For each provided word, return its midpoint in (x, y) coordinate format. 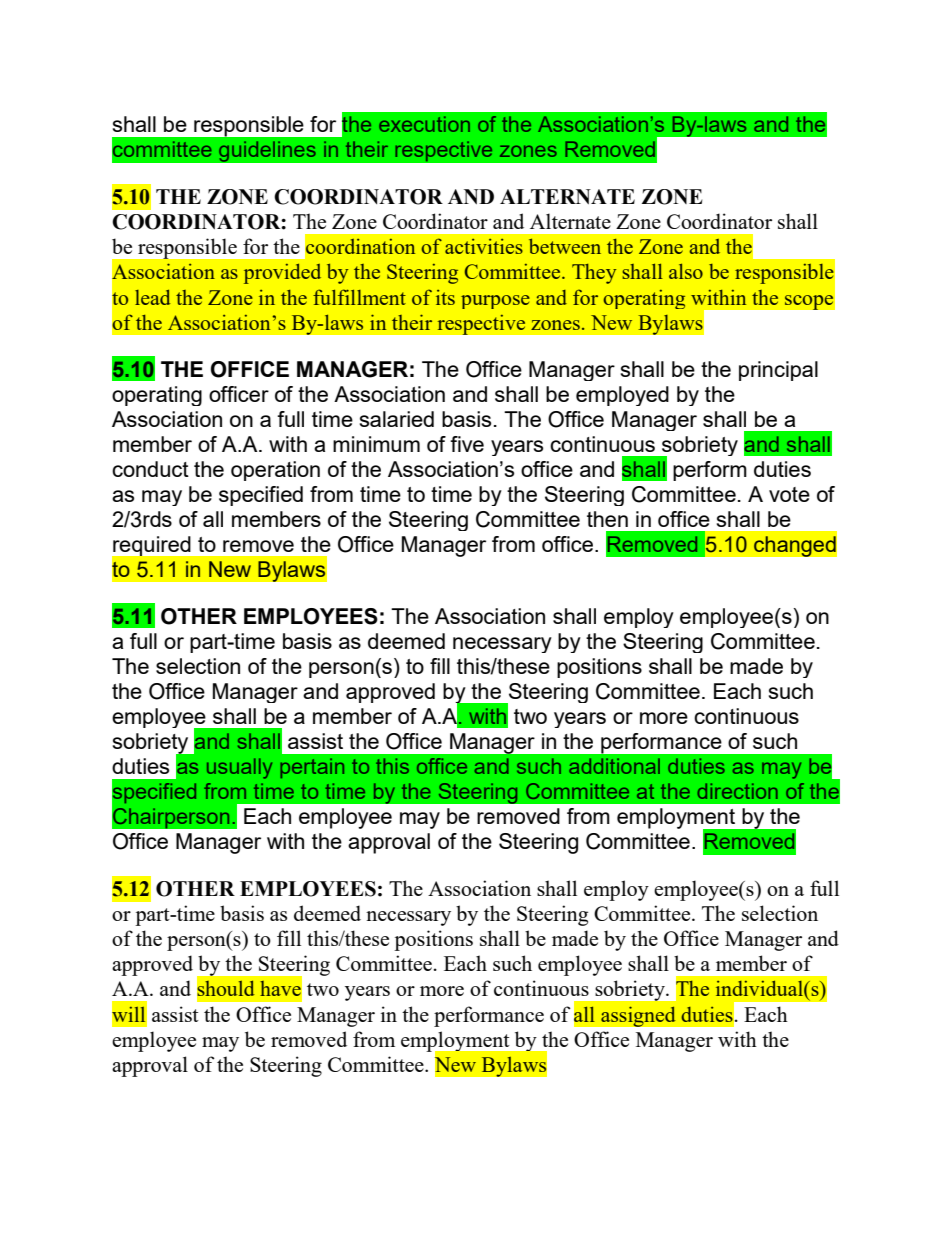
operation (275, 471)
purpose (495, 302)
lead (152, 297)
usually (239, 768)
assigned (638, 1016)
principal (778, 371)
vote (789, 494)
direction (737, 791)
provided (282, 274)
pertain (312, 768)
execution (424, 124)
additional (614, 766)
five (467, 444)
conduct (150, 469)
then (607, 519)
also (686, 271)
